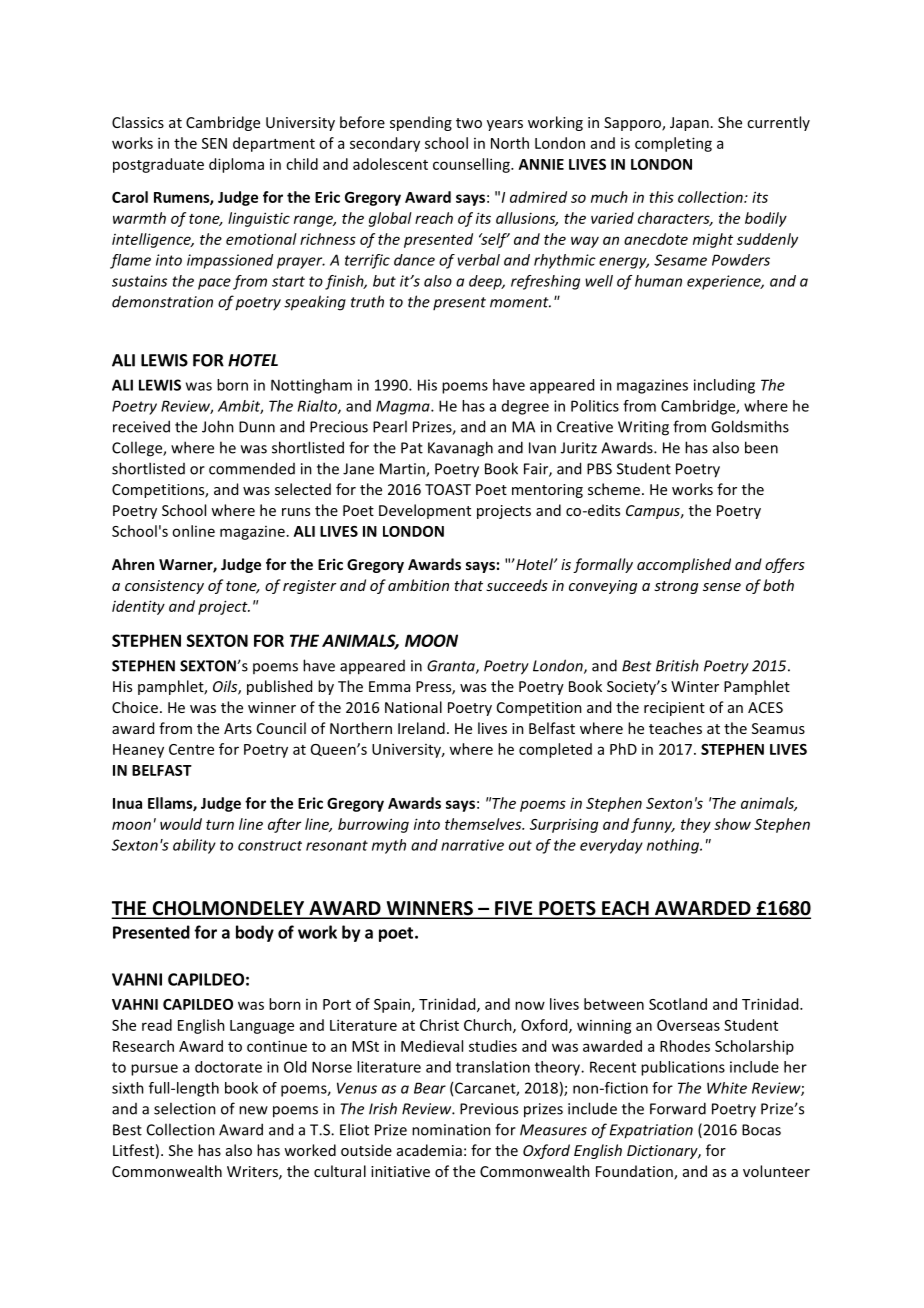 This image has width=924, height=1308. I want to click on British, so click(677, 665).
